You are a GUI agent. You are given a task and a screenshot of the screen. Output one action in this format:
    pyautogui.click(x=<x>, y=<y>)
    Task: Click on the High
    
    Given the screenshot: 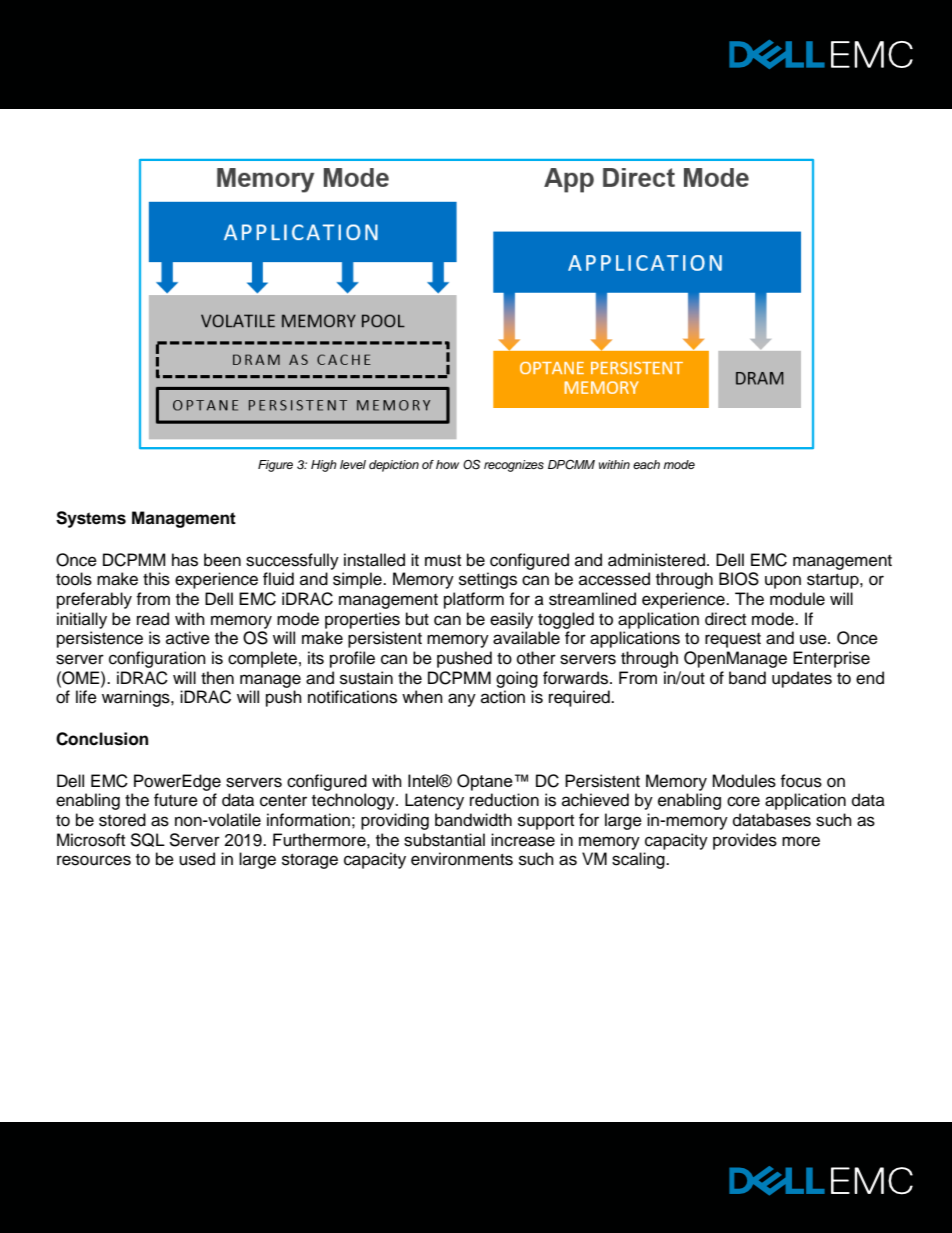 What is the action you would take?
    pyautogui.click(x=324, y=466)
